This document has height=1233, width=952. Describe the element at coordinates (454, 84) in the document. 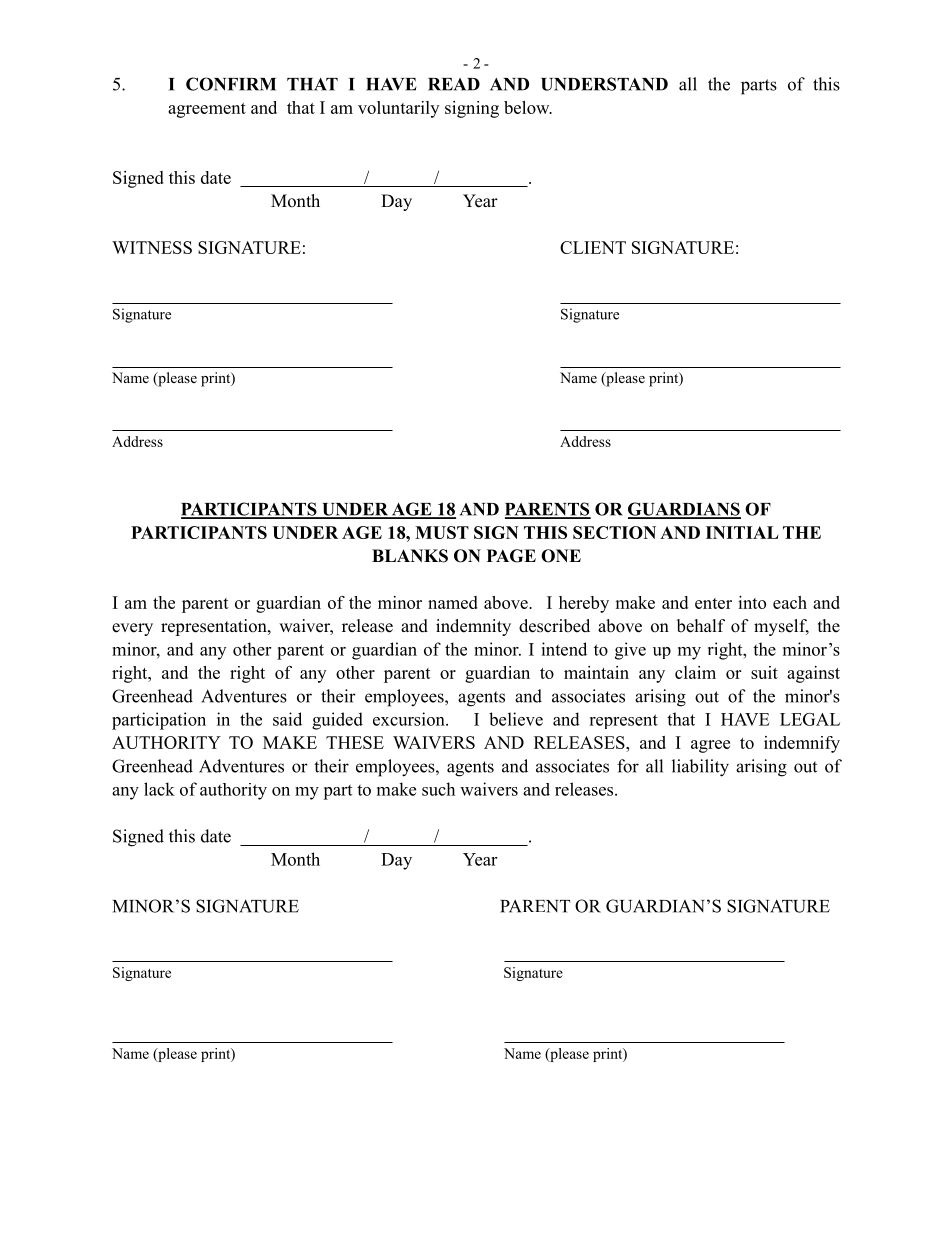

I see `READ` at that location.
